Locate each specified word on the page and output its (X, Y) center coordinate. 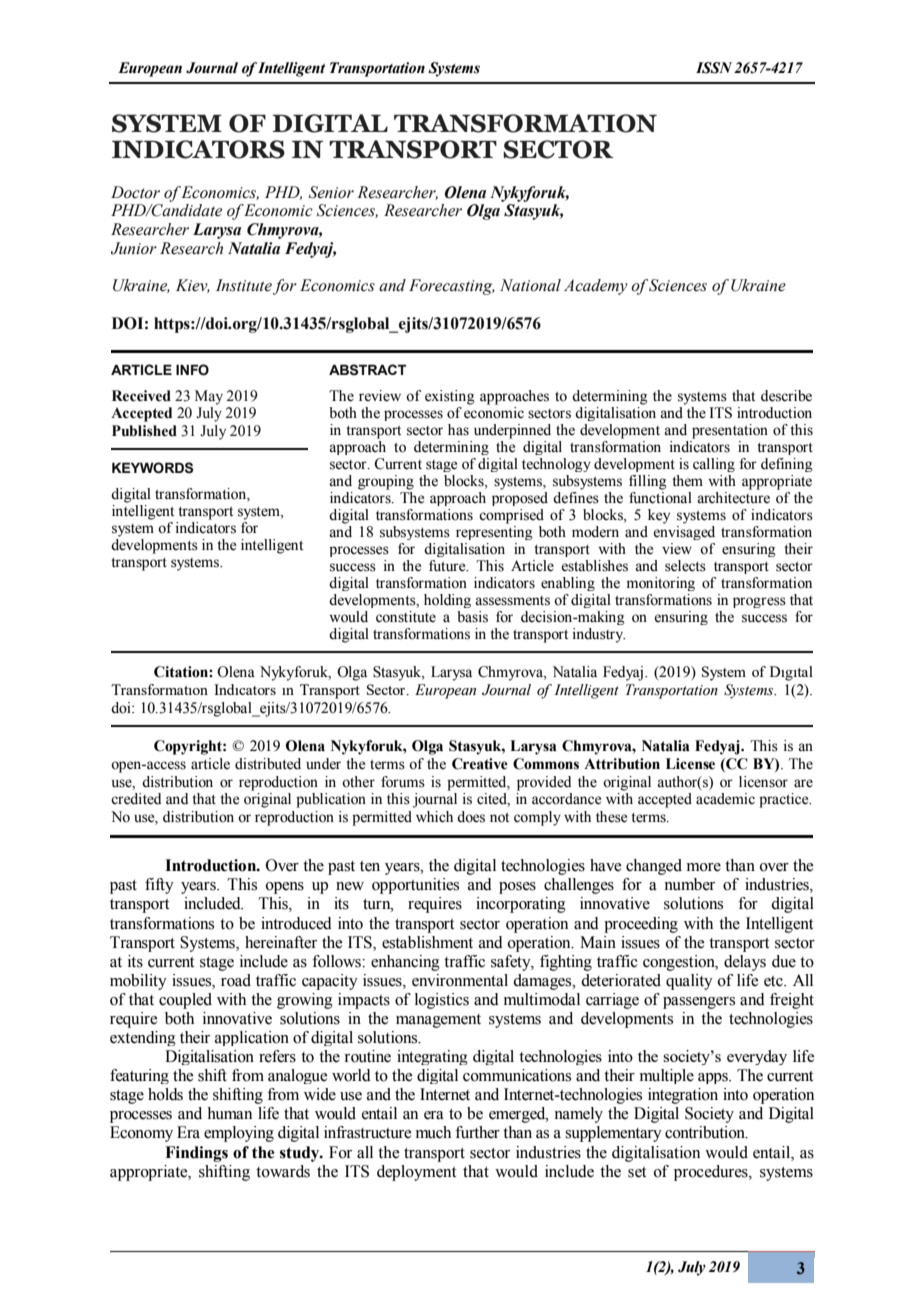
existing (450, 397)
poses (517, 888)
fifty (159, 886)
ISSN (714, 68)
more (704, 867)
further (477, 1132)
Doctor (135, 192)
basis (472, 617)
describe (786, 396)
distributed (268, 764)
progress (759, 602)
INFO (192, 370)
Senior (331, 192)
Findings (196, 1154)
